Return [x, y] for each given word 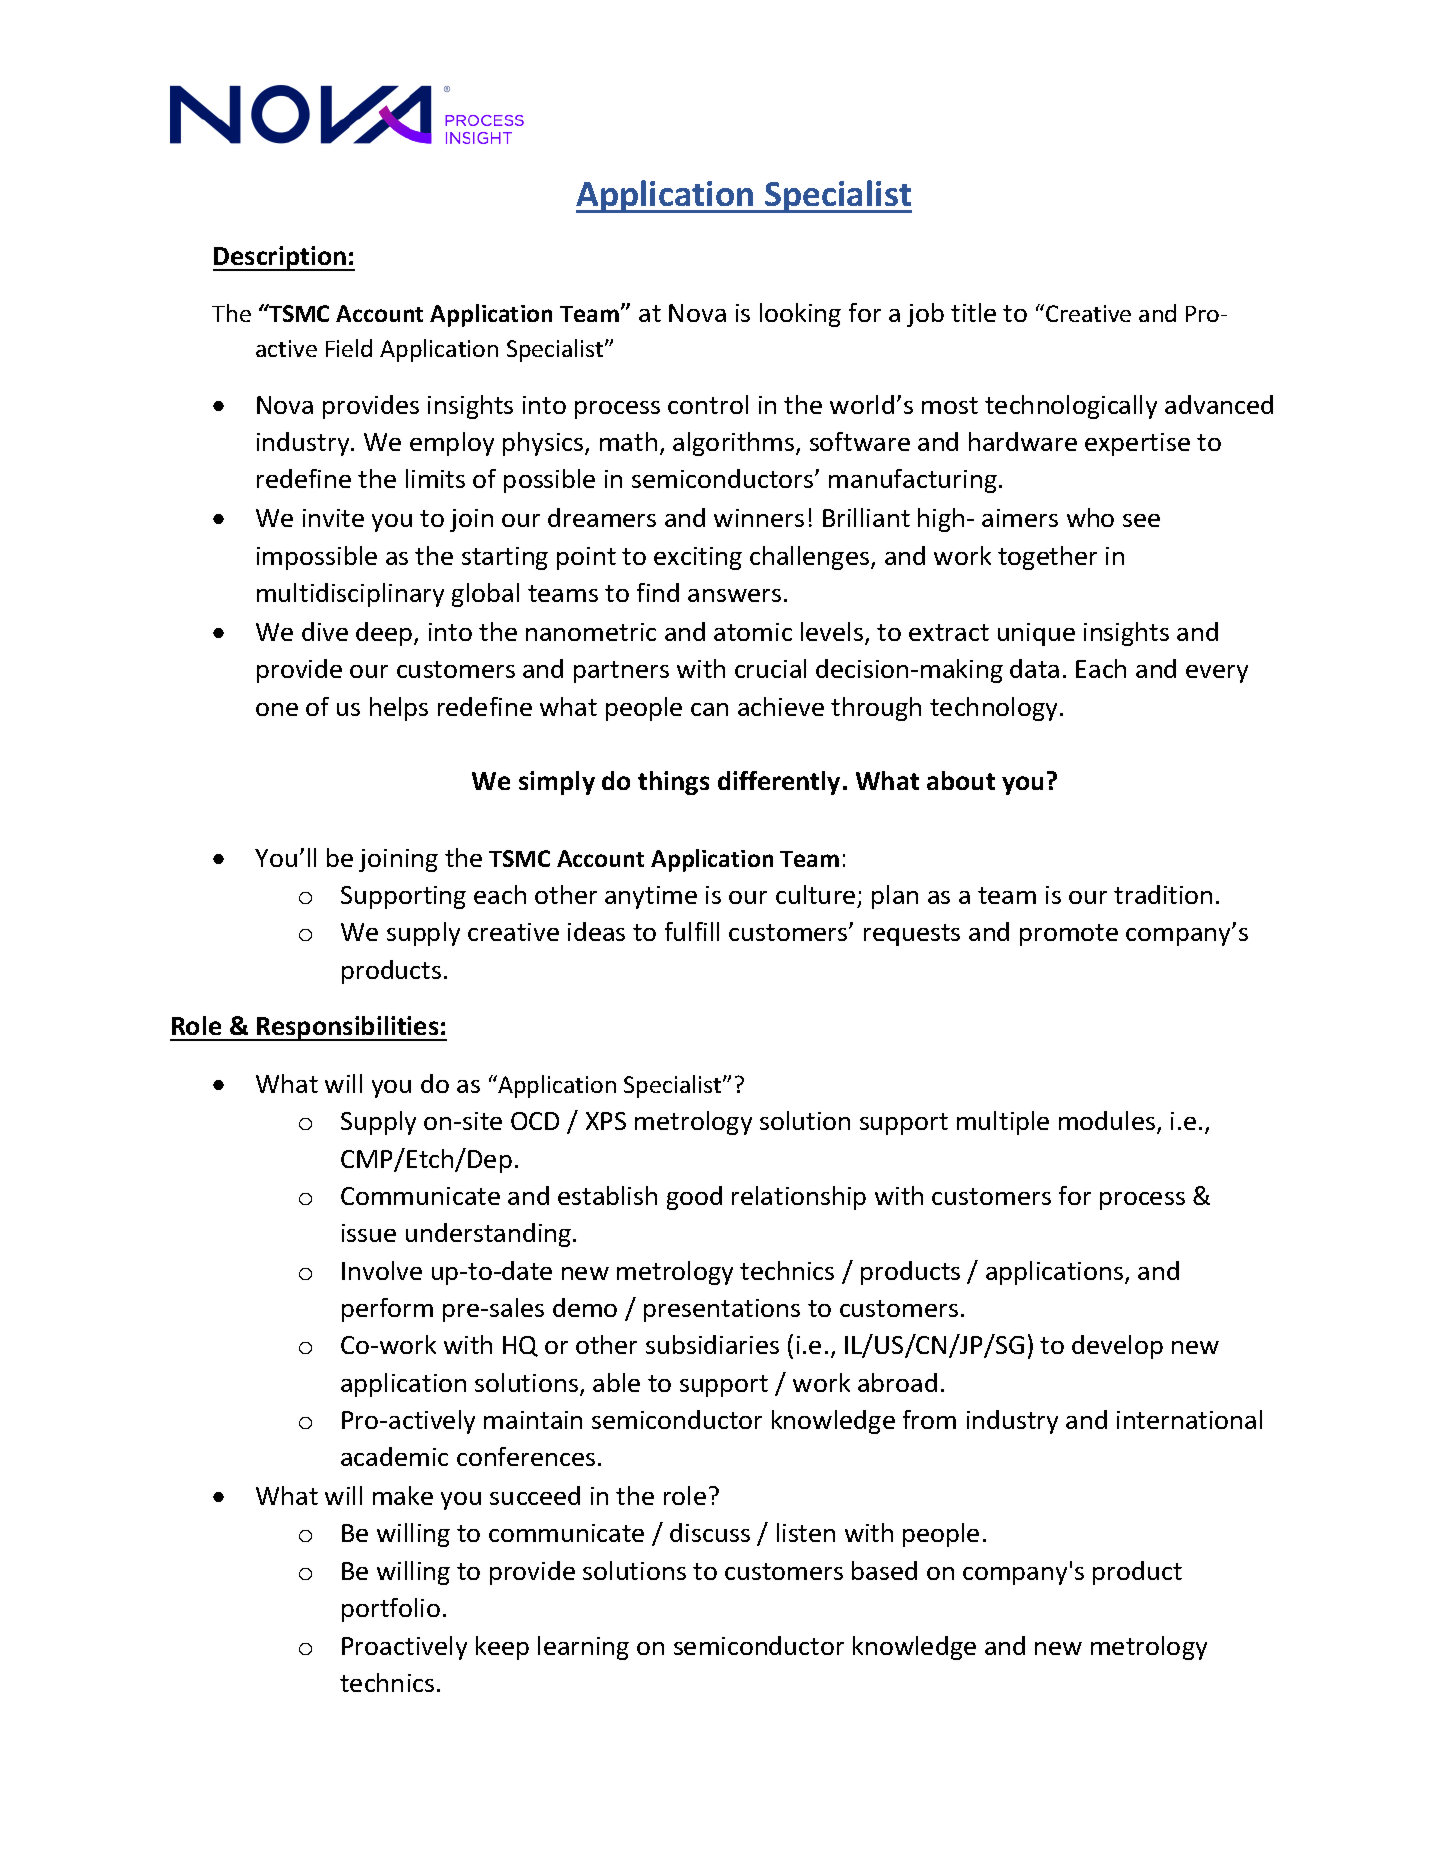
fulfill [692, 931]
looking [800, 315]
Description [281, 258]
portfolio [391, 1610]
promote [1069, 935]
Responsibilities [348, 1028]
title [973, 312]
